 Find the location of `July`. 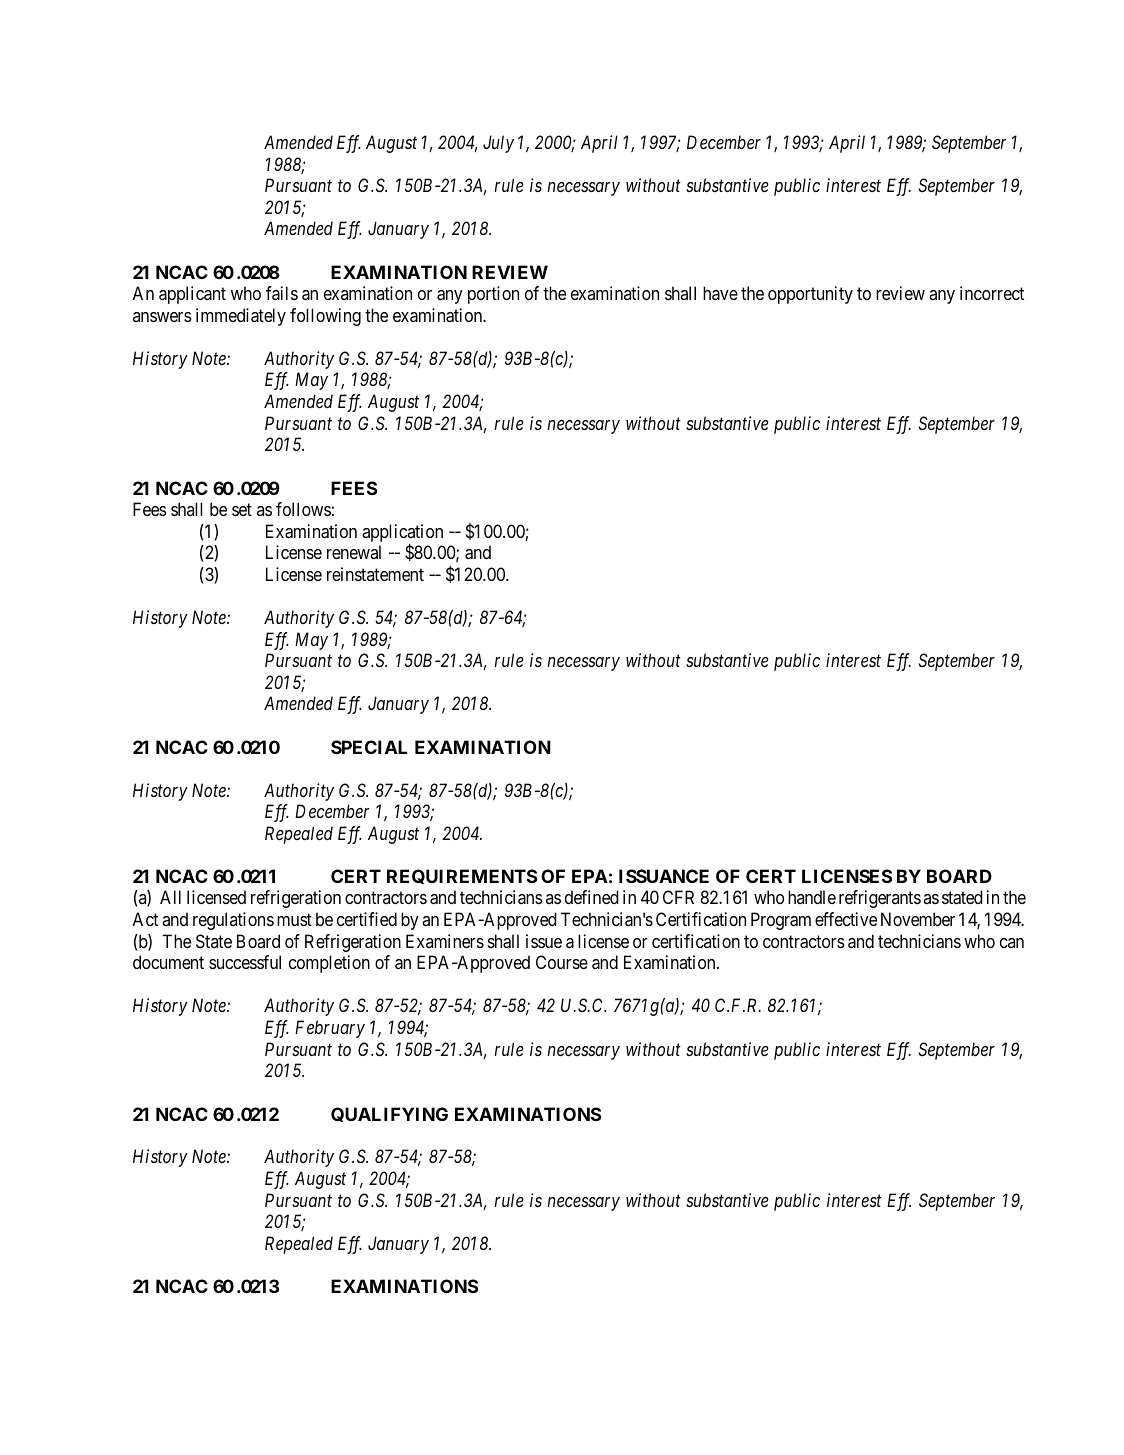

July is located at coordinates (498, 144).
